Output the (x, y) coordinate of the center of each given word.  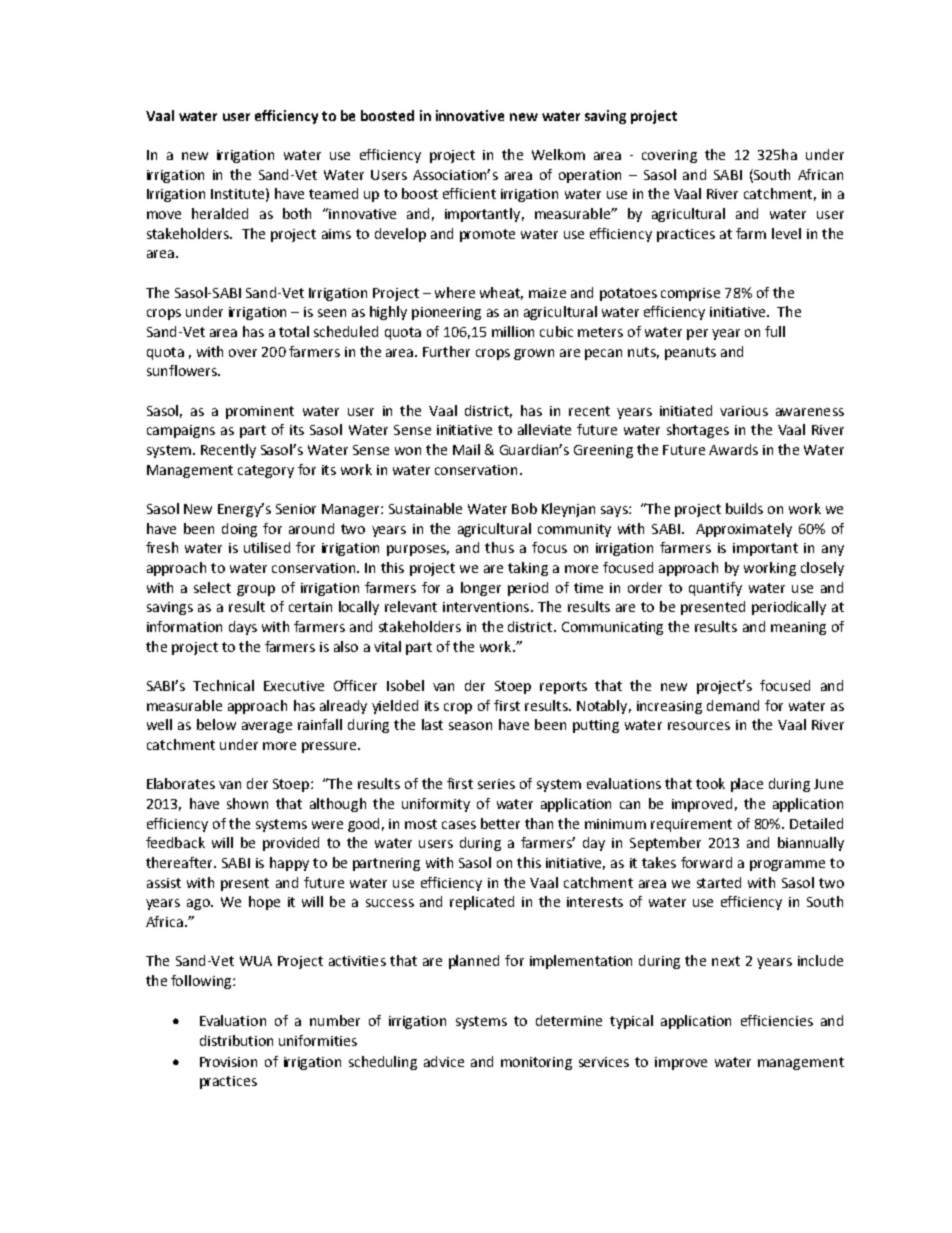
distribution (236, 1040)
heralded (220, 213)
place (747, 785)
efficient (469, 193)
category (266, 471)
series (496, 784)
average (267, 727)
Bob (524, 508)
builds (744, 508)
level (786, 233)
